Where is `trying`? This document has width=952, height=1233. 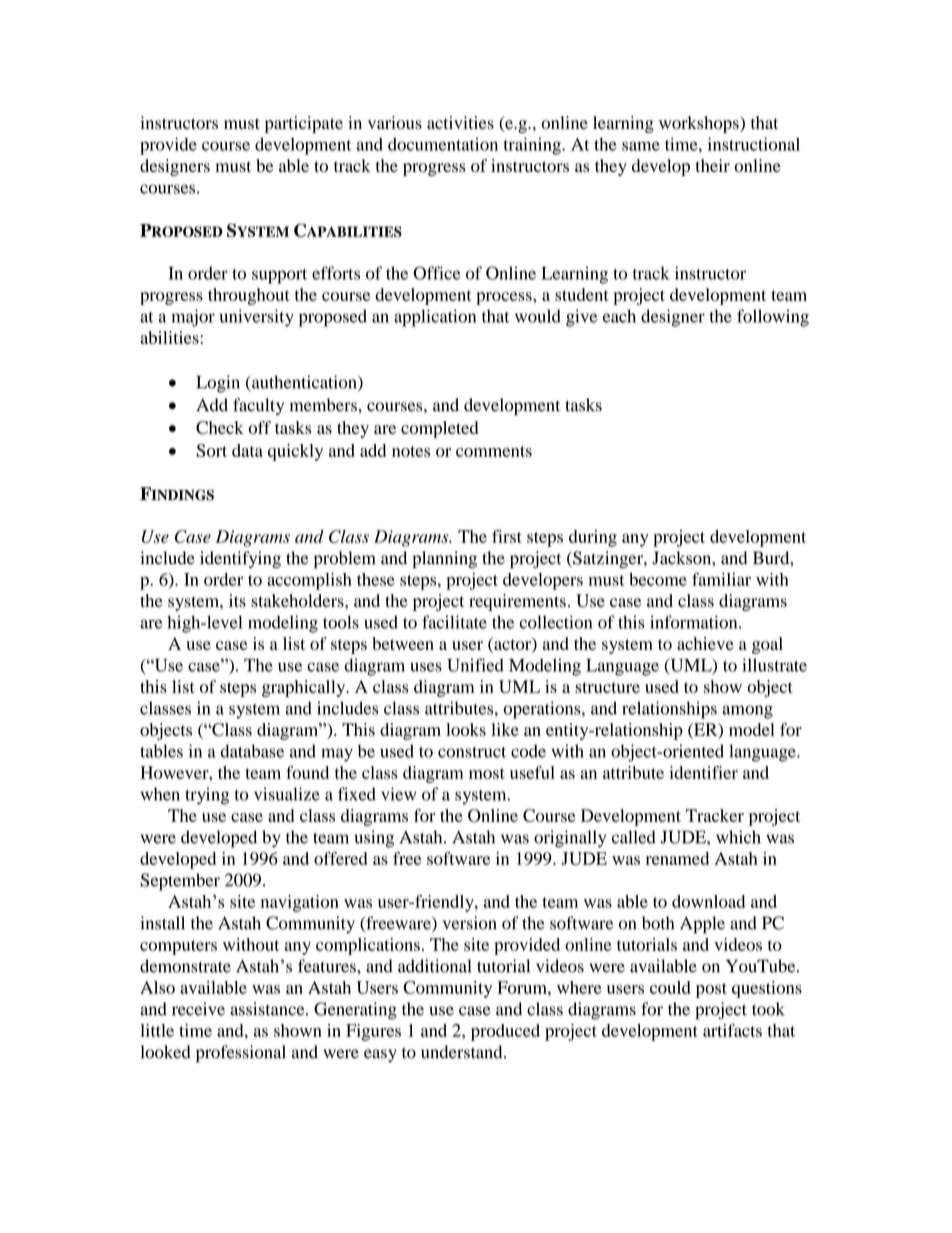
trying is located at coordinates (207, 796).
